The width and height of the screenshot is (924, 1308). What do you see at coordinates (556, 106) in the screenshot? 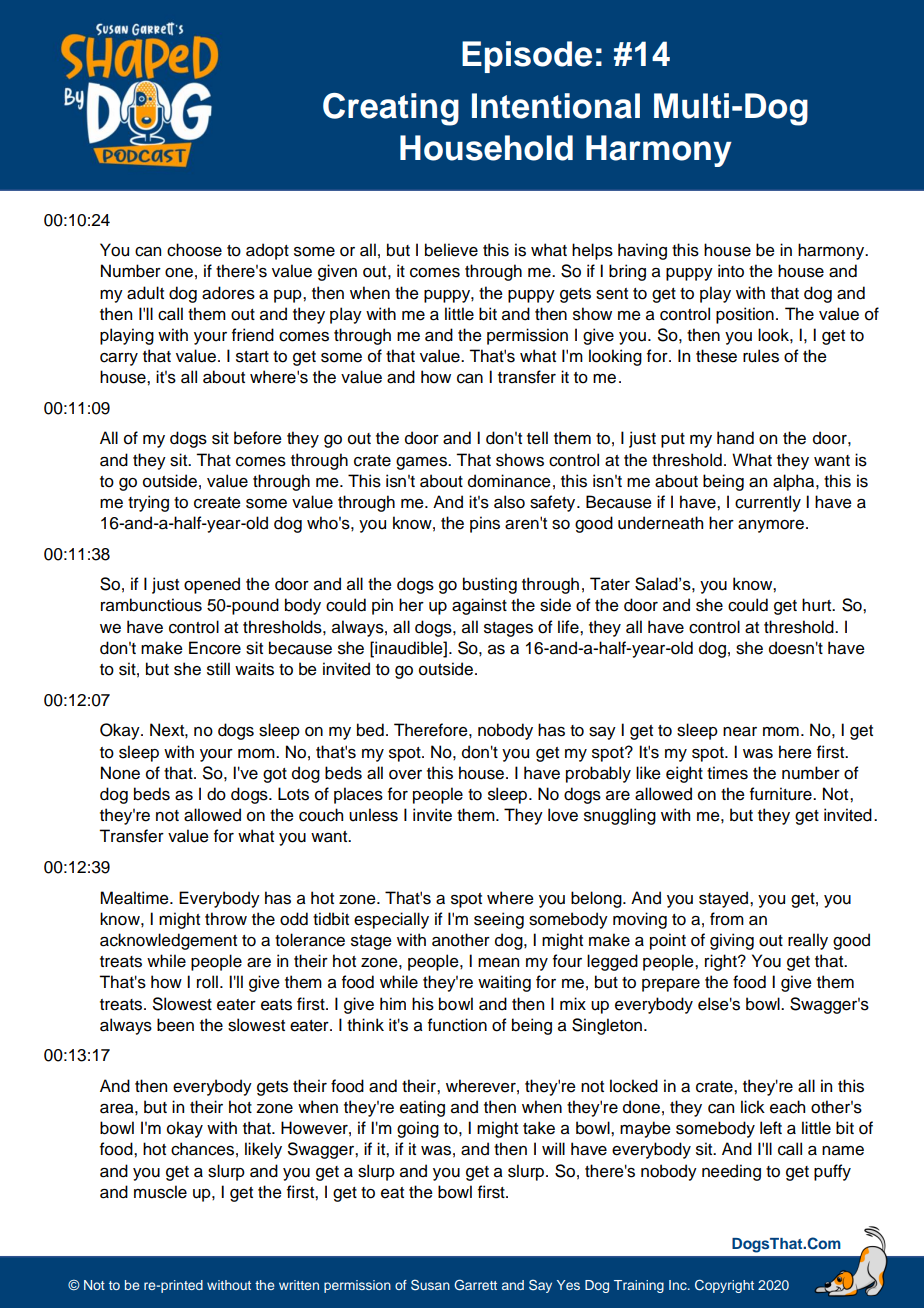
I see `Intentional` at bounding box center [556, 106].
